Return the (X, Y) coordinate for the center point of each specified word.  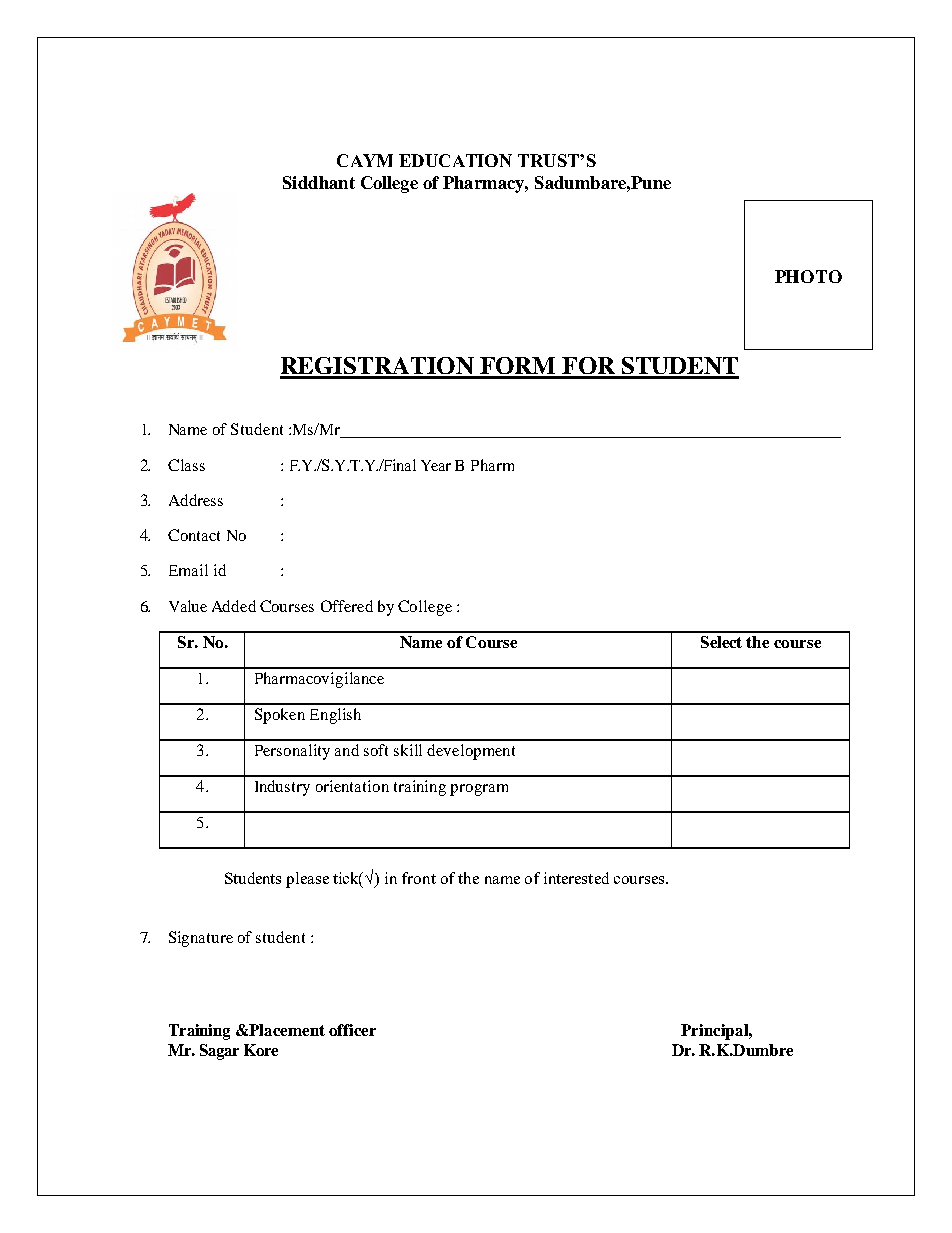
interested (576, 878)
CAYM (365, 160)
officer (352, 1030)
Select (721, 642)
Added (234, 606)
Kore (261, 1050)
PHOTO (808, 276)
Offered (347, 606)
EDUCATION (455, 160)
